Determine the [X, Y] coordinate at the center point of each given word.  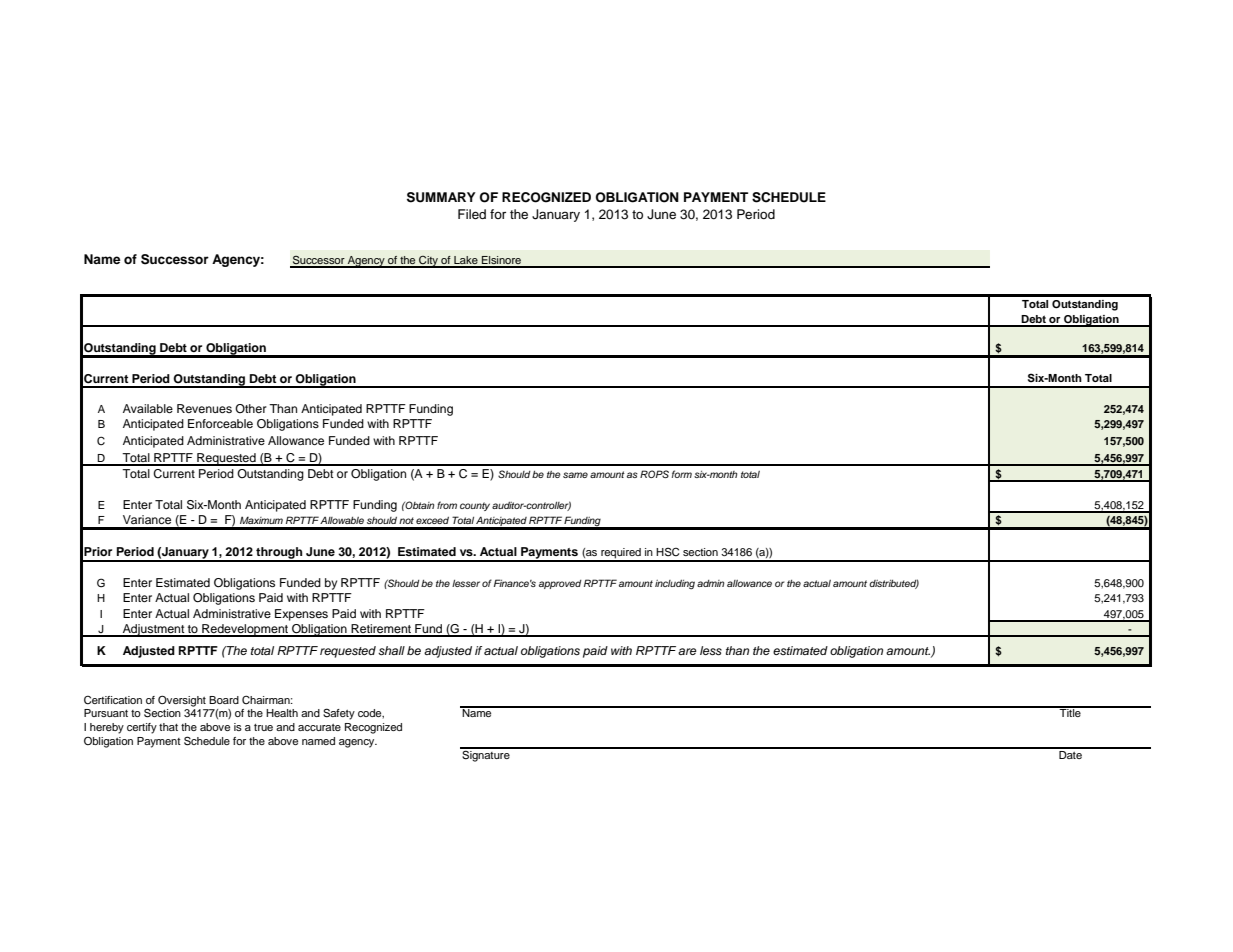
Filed [472, 214]
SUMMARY [441, 197]
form [682, 474]
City [428, 261]
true [263, 727]
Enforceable [220, 423]
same [575, 475]
